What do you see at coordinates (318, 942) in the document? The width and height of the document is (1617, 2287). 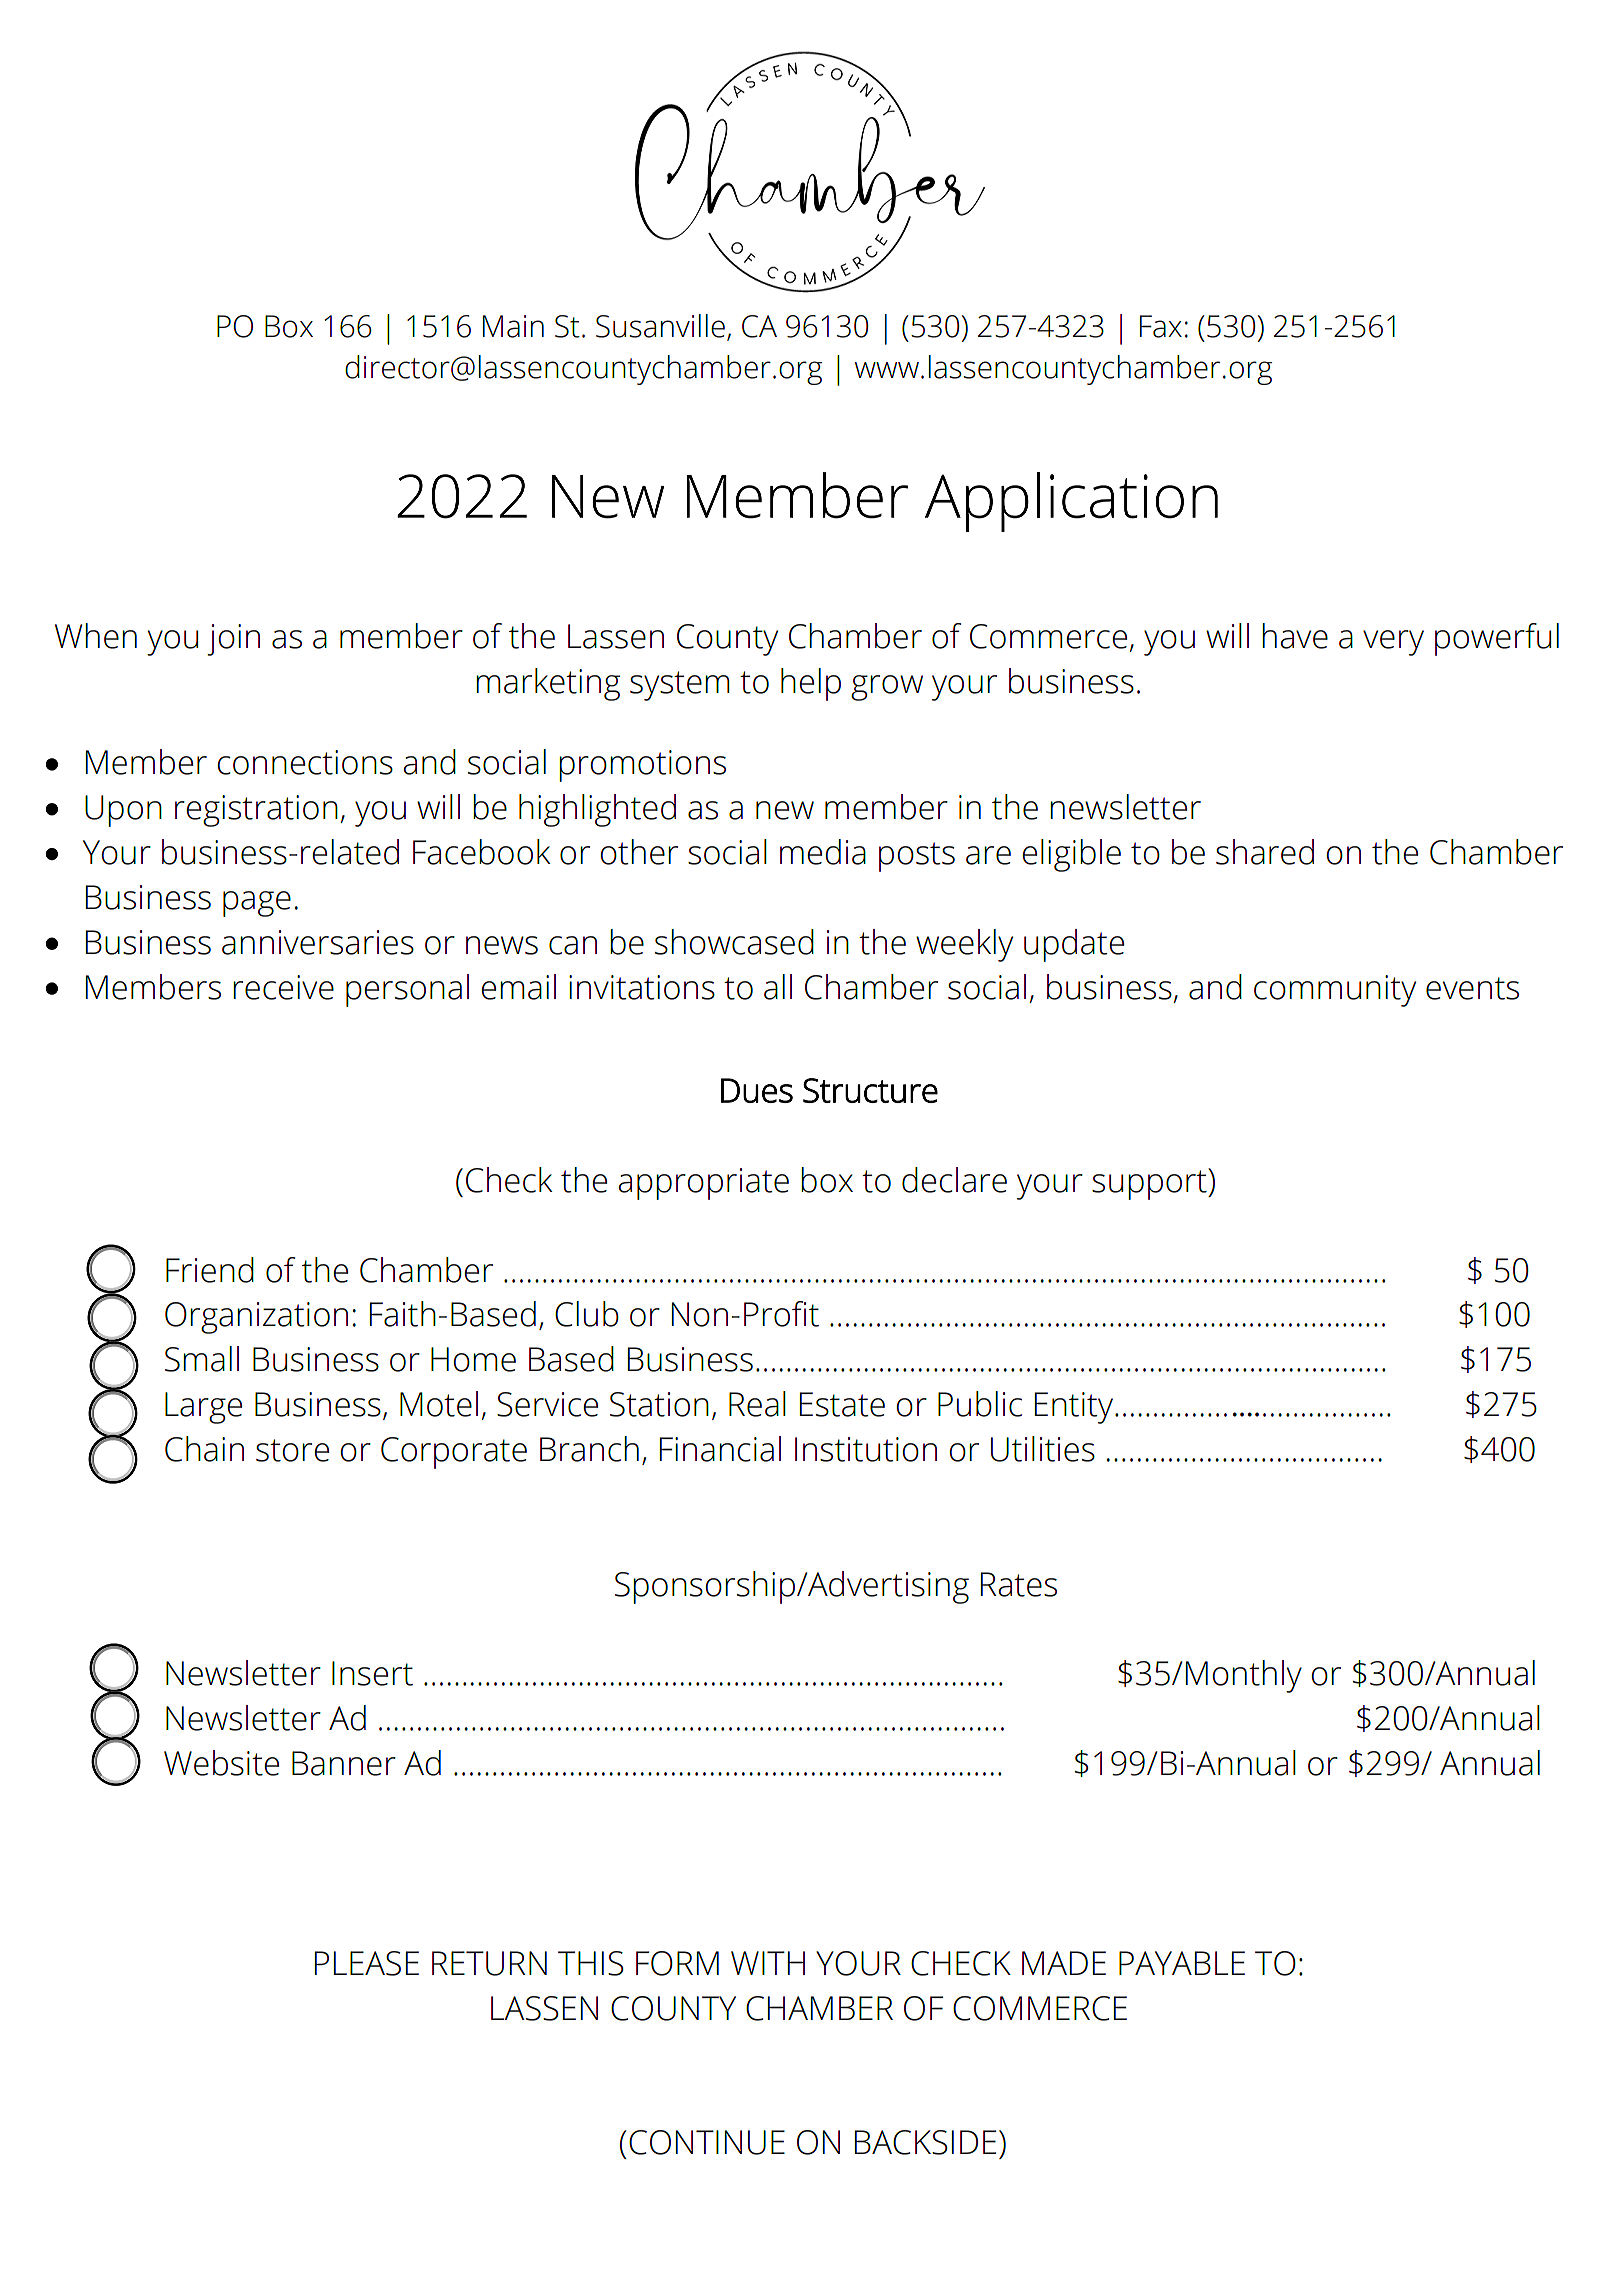 I see `anniversaries` at bounding box center [318, 942].
